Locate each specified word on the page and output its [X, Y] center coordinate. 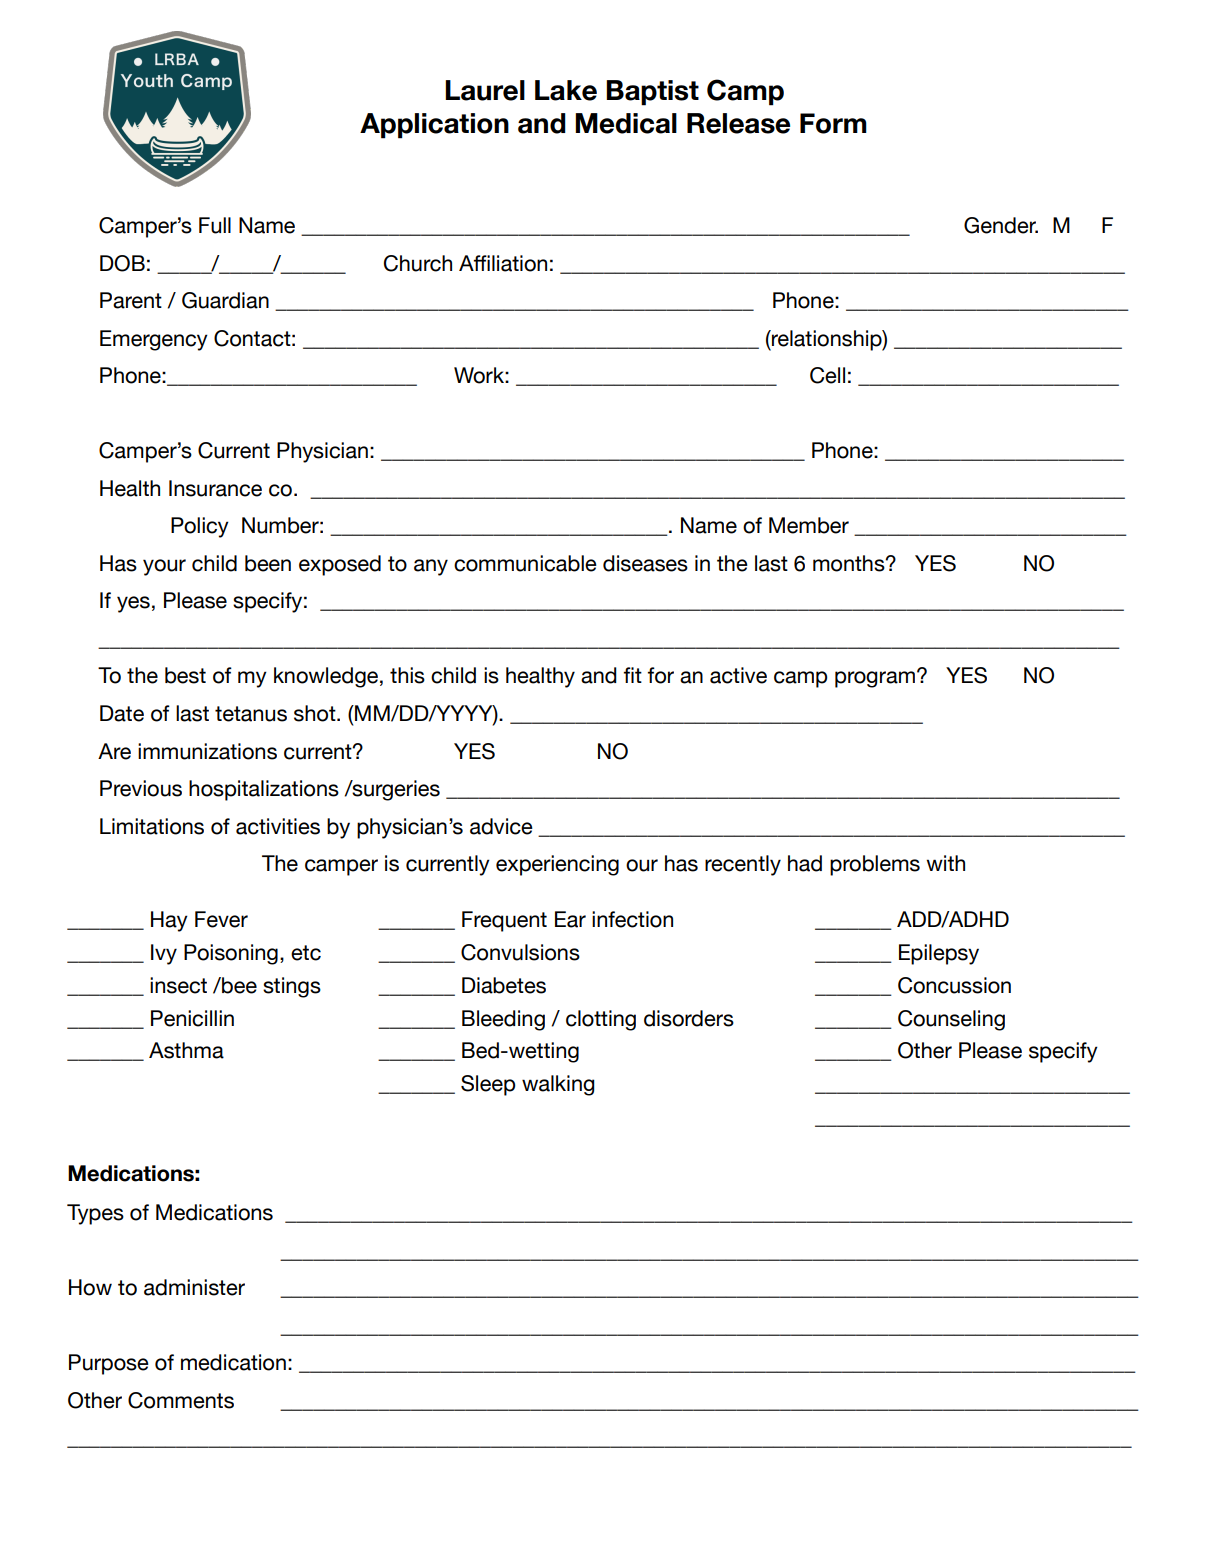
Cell [827, 375]
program [875, 679]
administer [194, 1287]
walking [558, 1085]
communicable [525, 563]
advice [501, 826]
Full [215, 225]
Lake [566, 90]
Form [833, 123]
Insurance [215, 488]
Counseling [951, 1020]
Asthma [186, 1050]
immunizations [207, 751]
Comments [181, 1400]
